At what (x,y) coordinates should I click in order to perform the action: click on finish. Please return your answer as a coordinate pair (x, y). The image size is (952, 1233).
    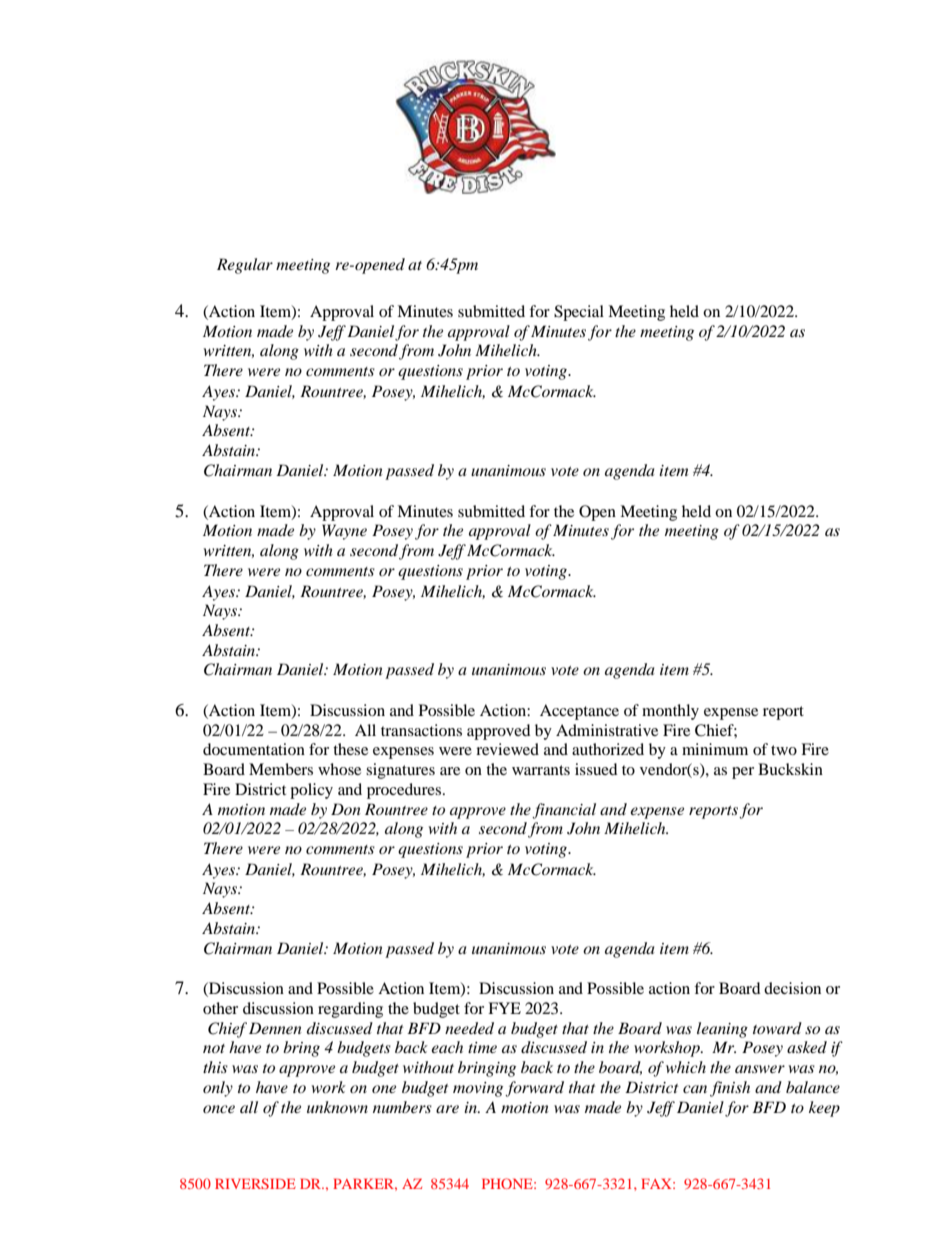
    Looking at the image, I should click on (730, 1089).
